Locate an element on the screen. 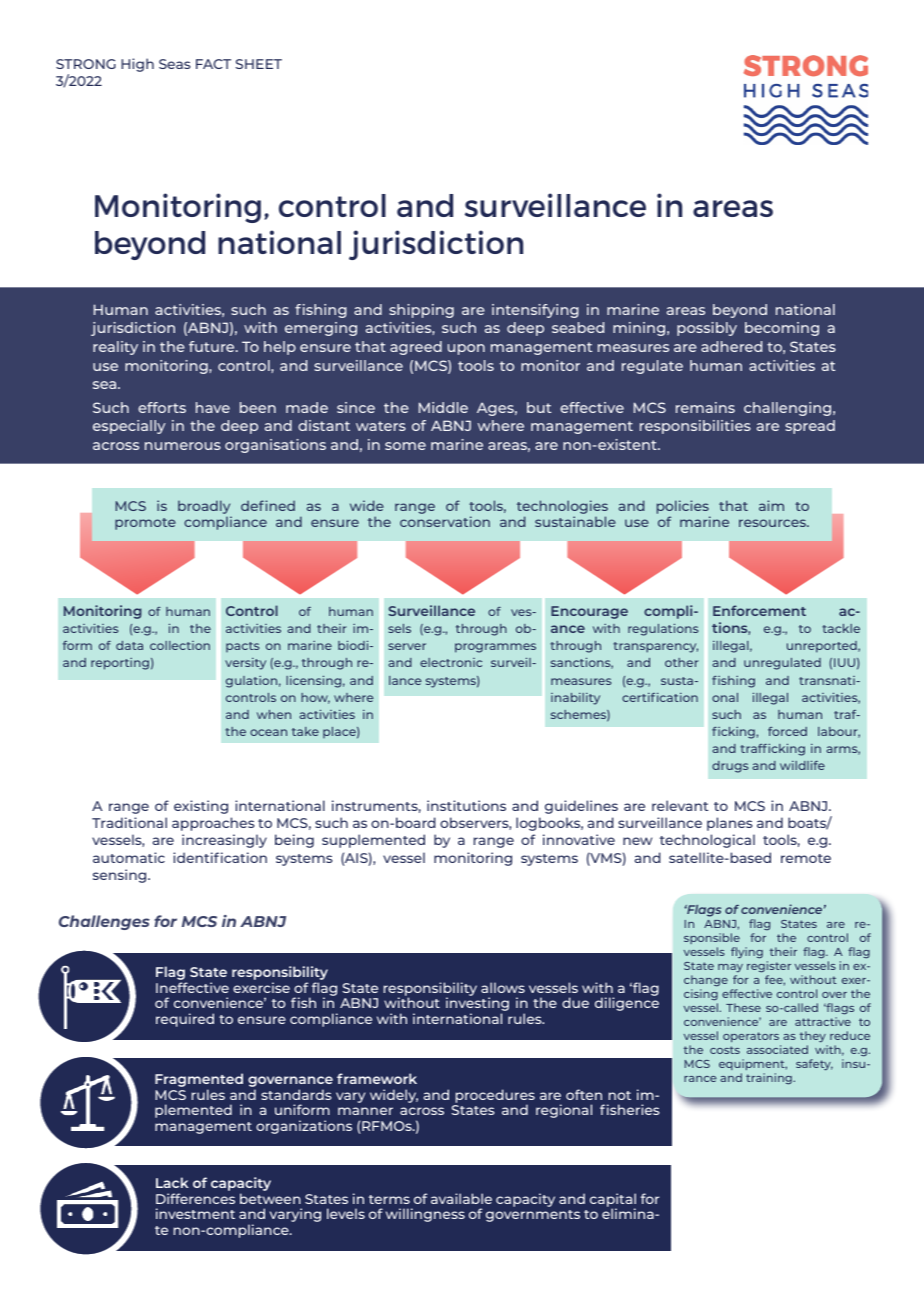  required is located at coordinates (185, 1020).
